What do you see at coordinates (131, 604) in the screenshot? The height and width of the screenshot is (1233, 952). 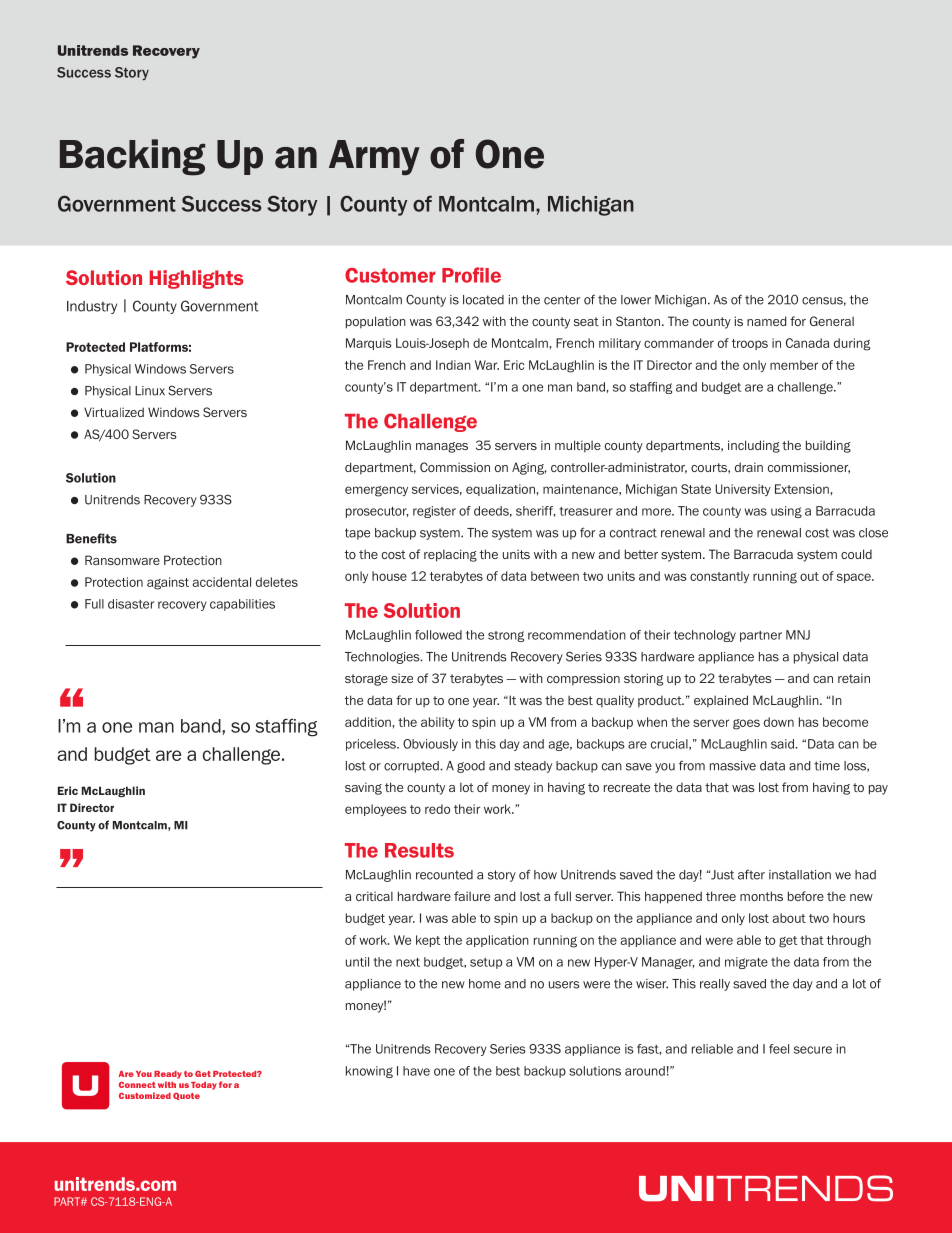 I see `disaster` at bounding box center [131, 604].
